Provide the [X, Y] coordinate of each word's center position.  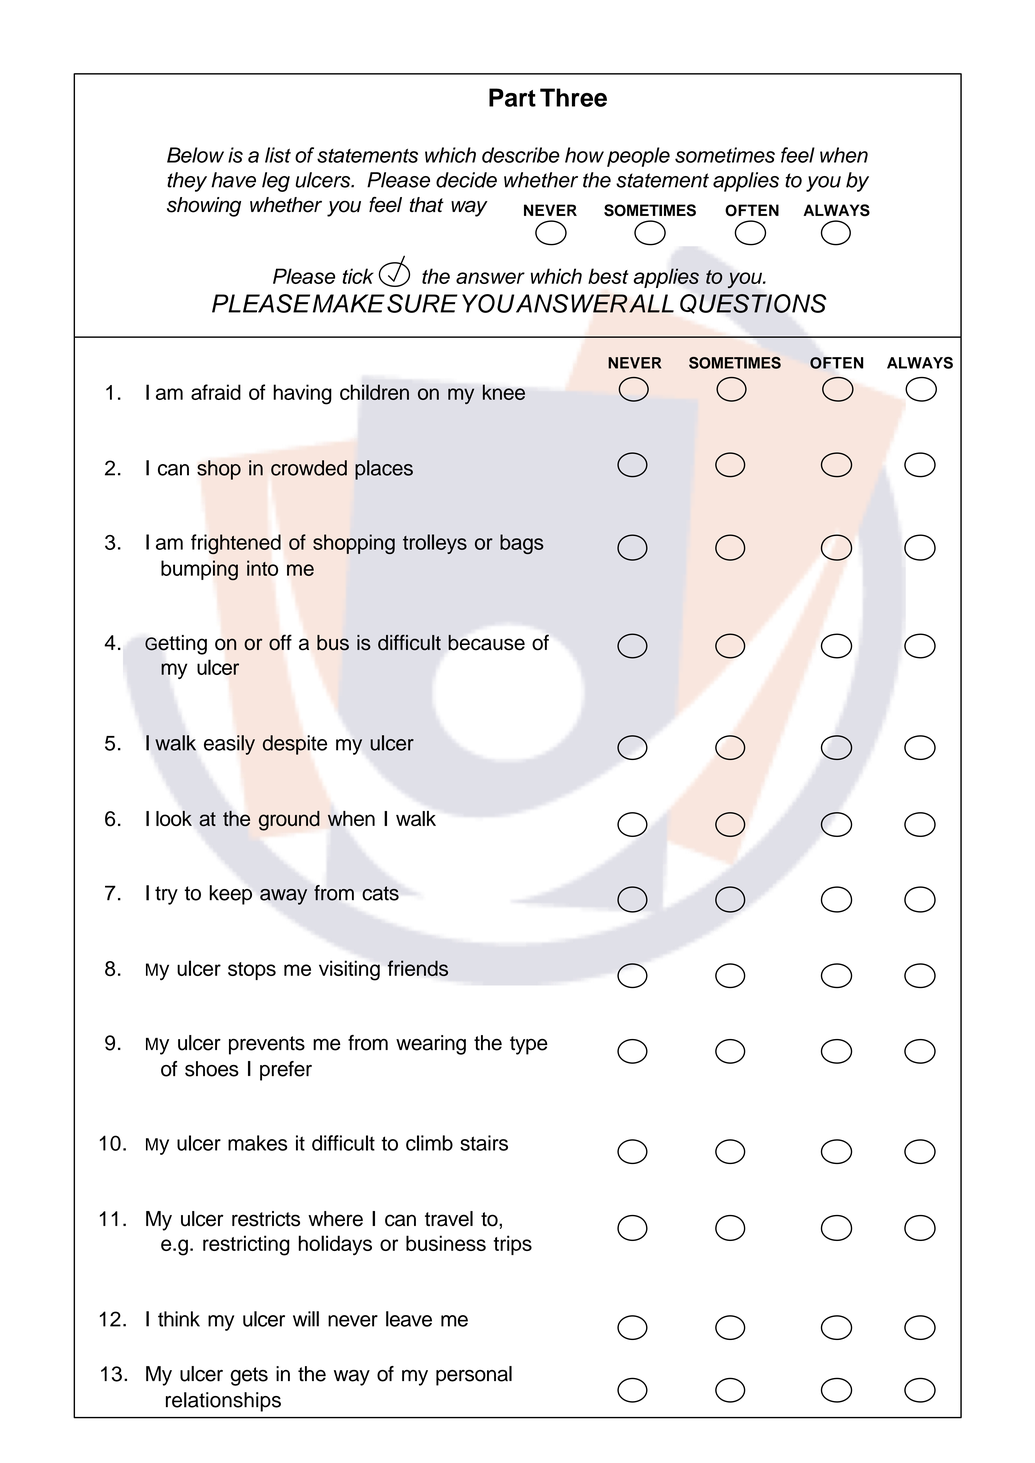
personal [474, 1376]
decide [466, 180]
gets [249, 1376]
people [638, 157]
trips [513, 1245]
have [233, 180]
